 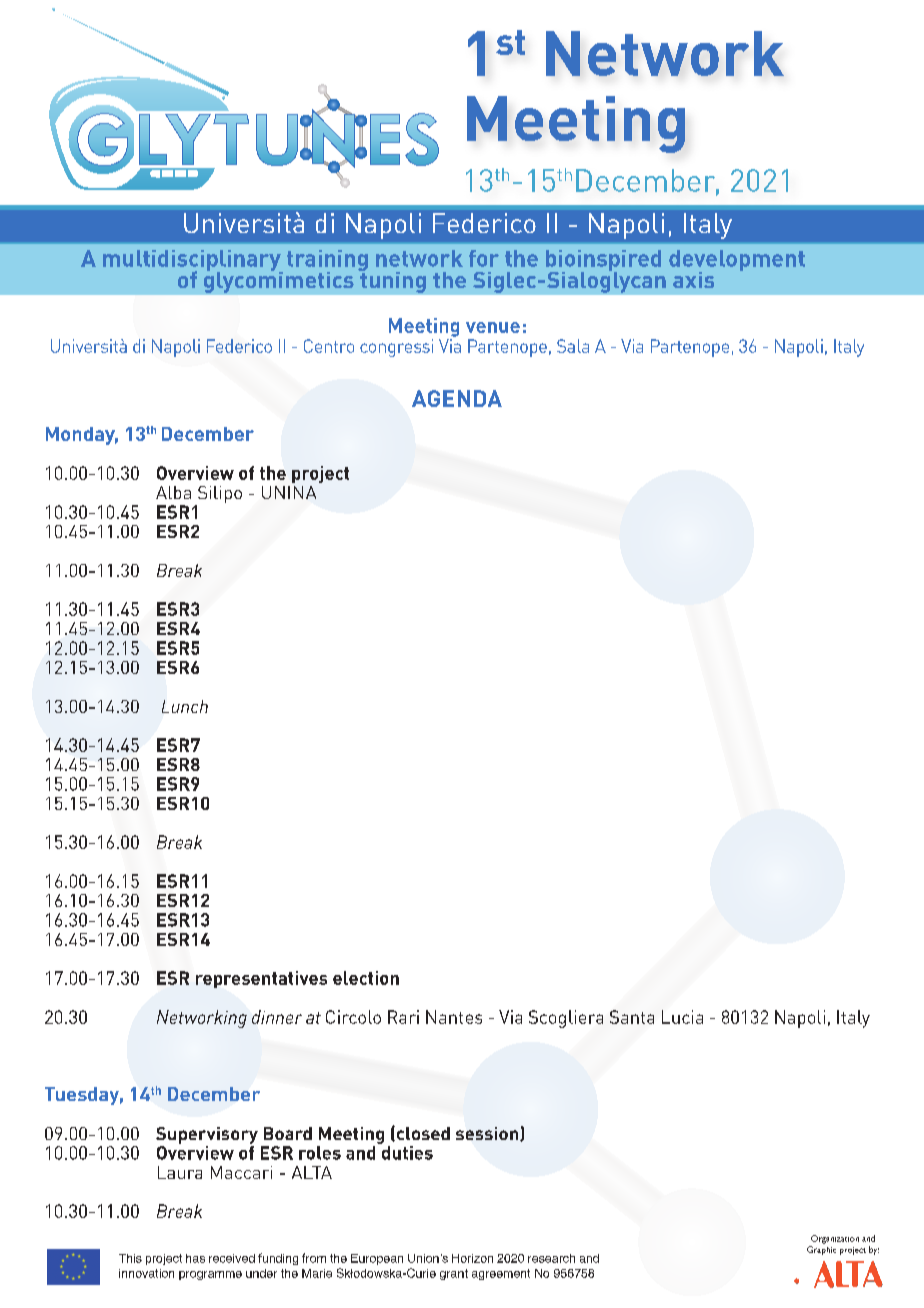 What do you see at coordinates (488, 1134) in the screenshot?
I see `session` at bounding box center [488, 1134].
